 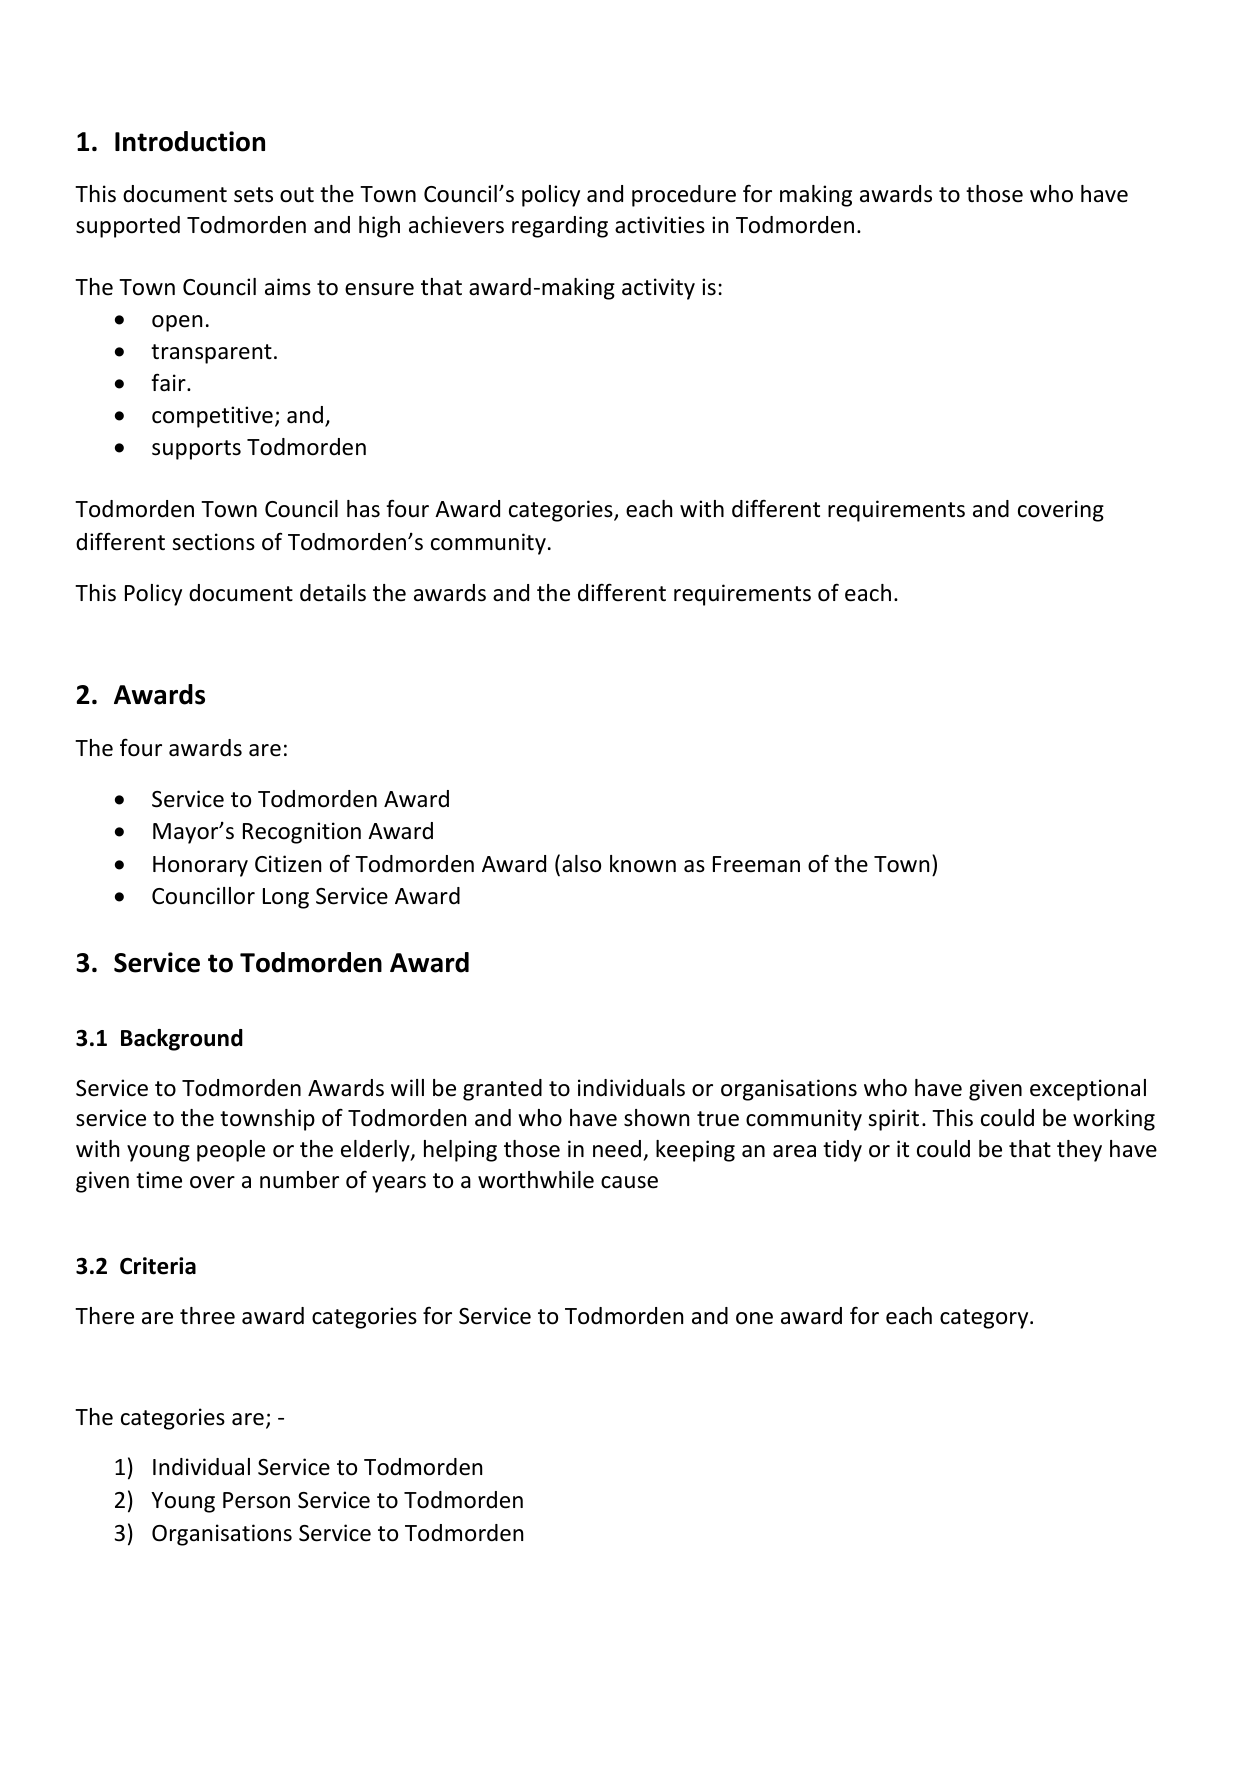 What do you see at coordinates (684, 196) in the screenshot?
I see `procedure` at bounding box center [684, 196].
